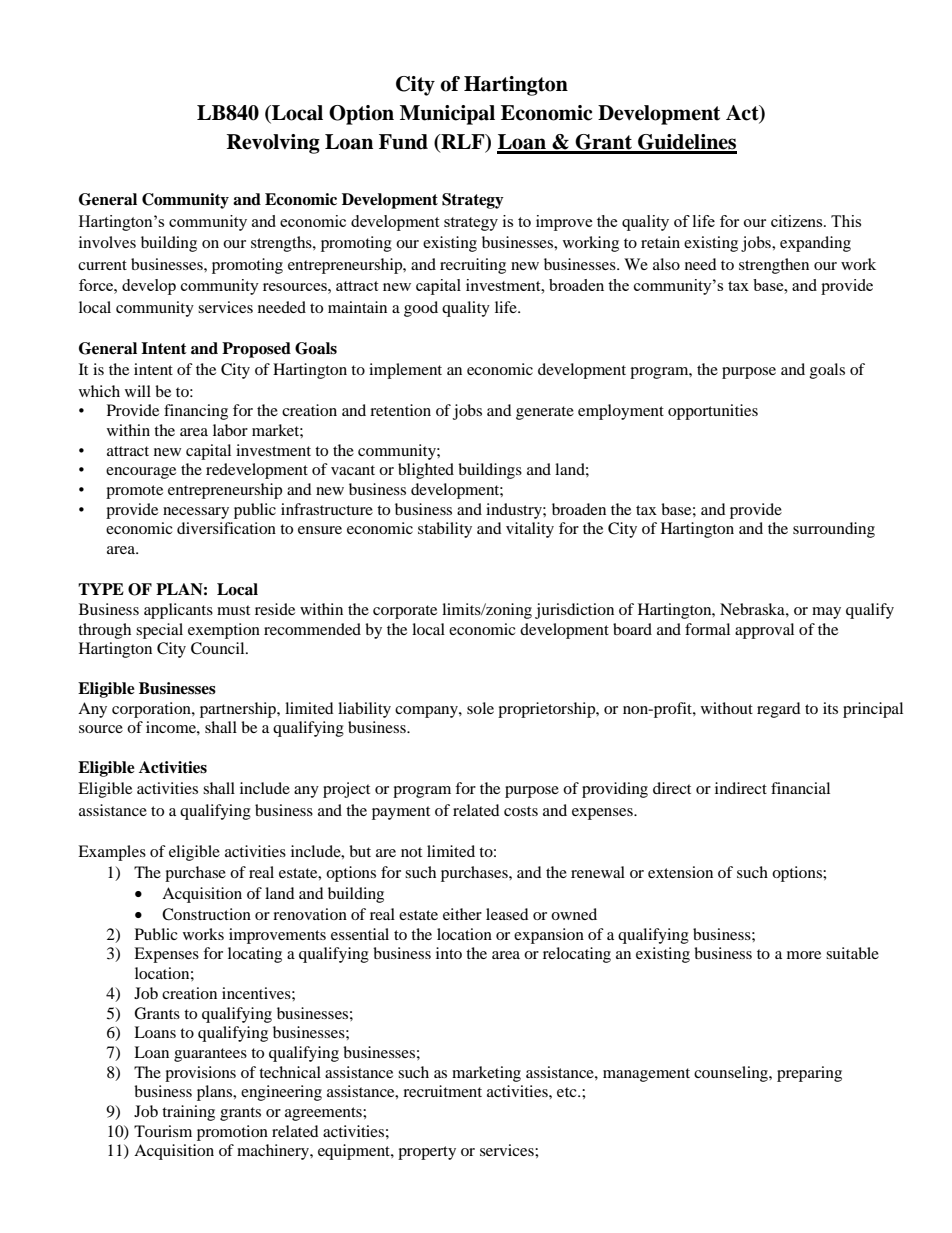 The width and height of the screenshot is (952, 1233). What do you see at coordinates (405, 612) in the screenshot?
I see `corporate` at bounding box center [405, 612].
